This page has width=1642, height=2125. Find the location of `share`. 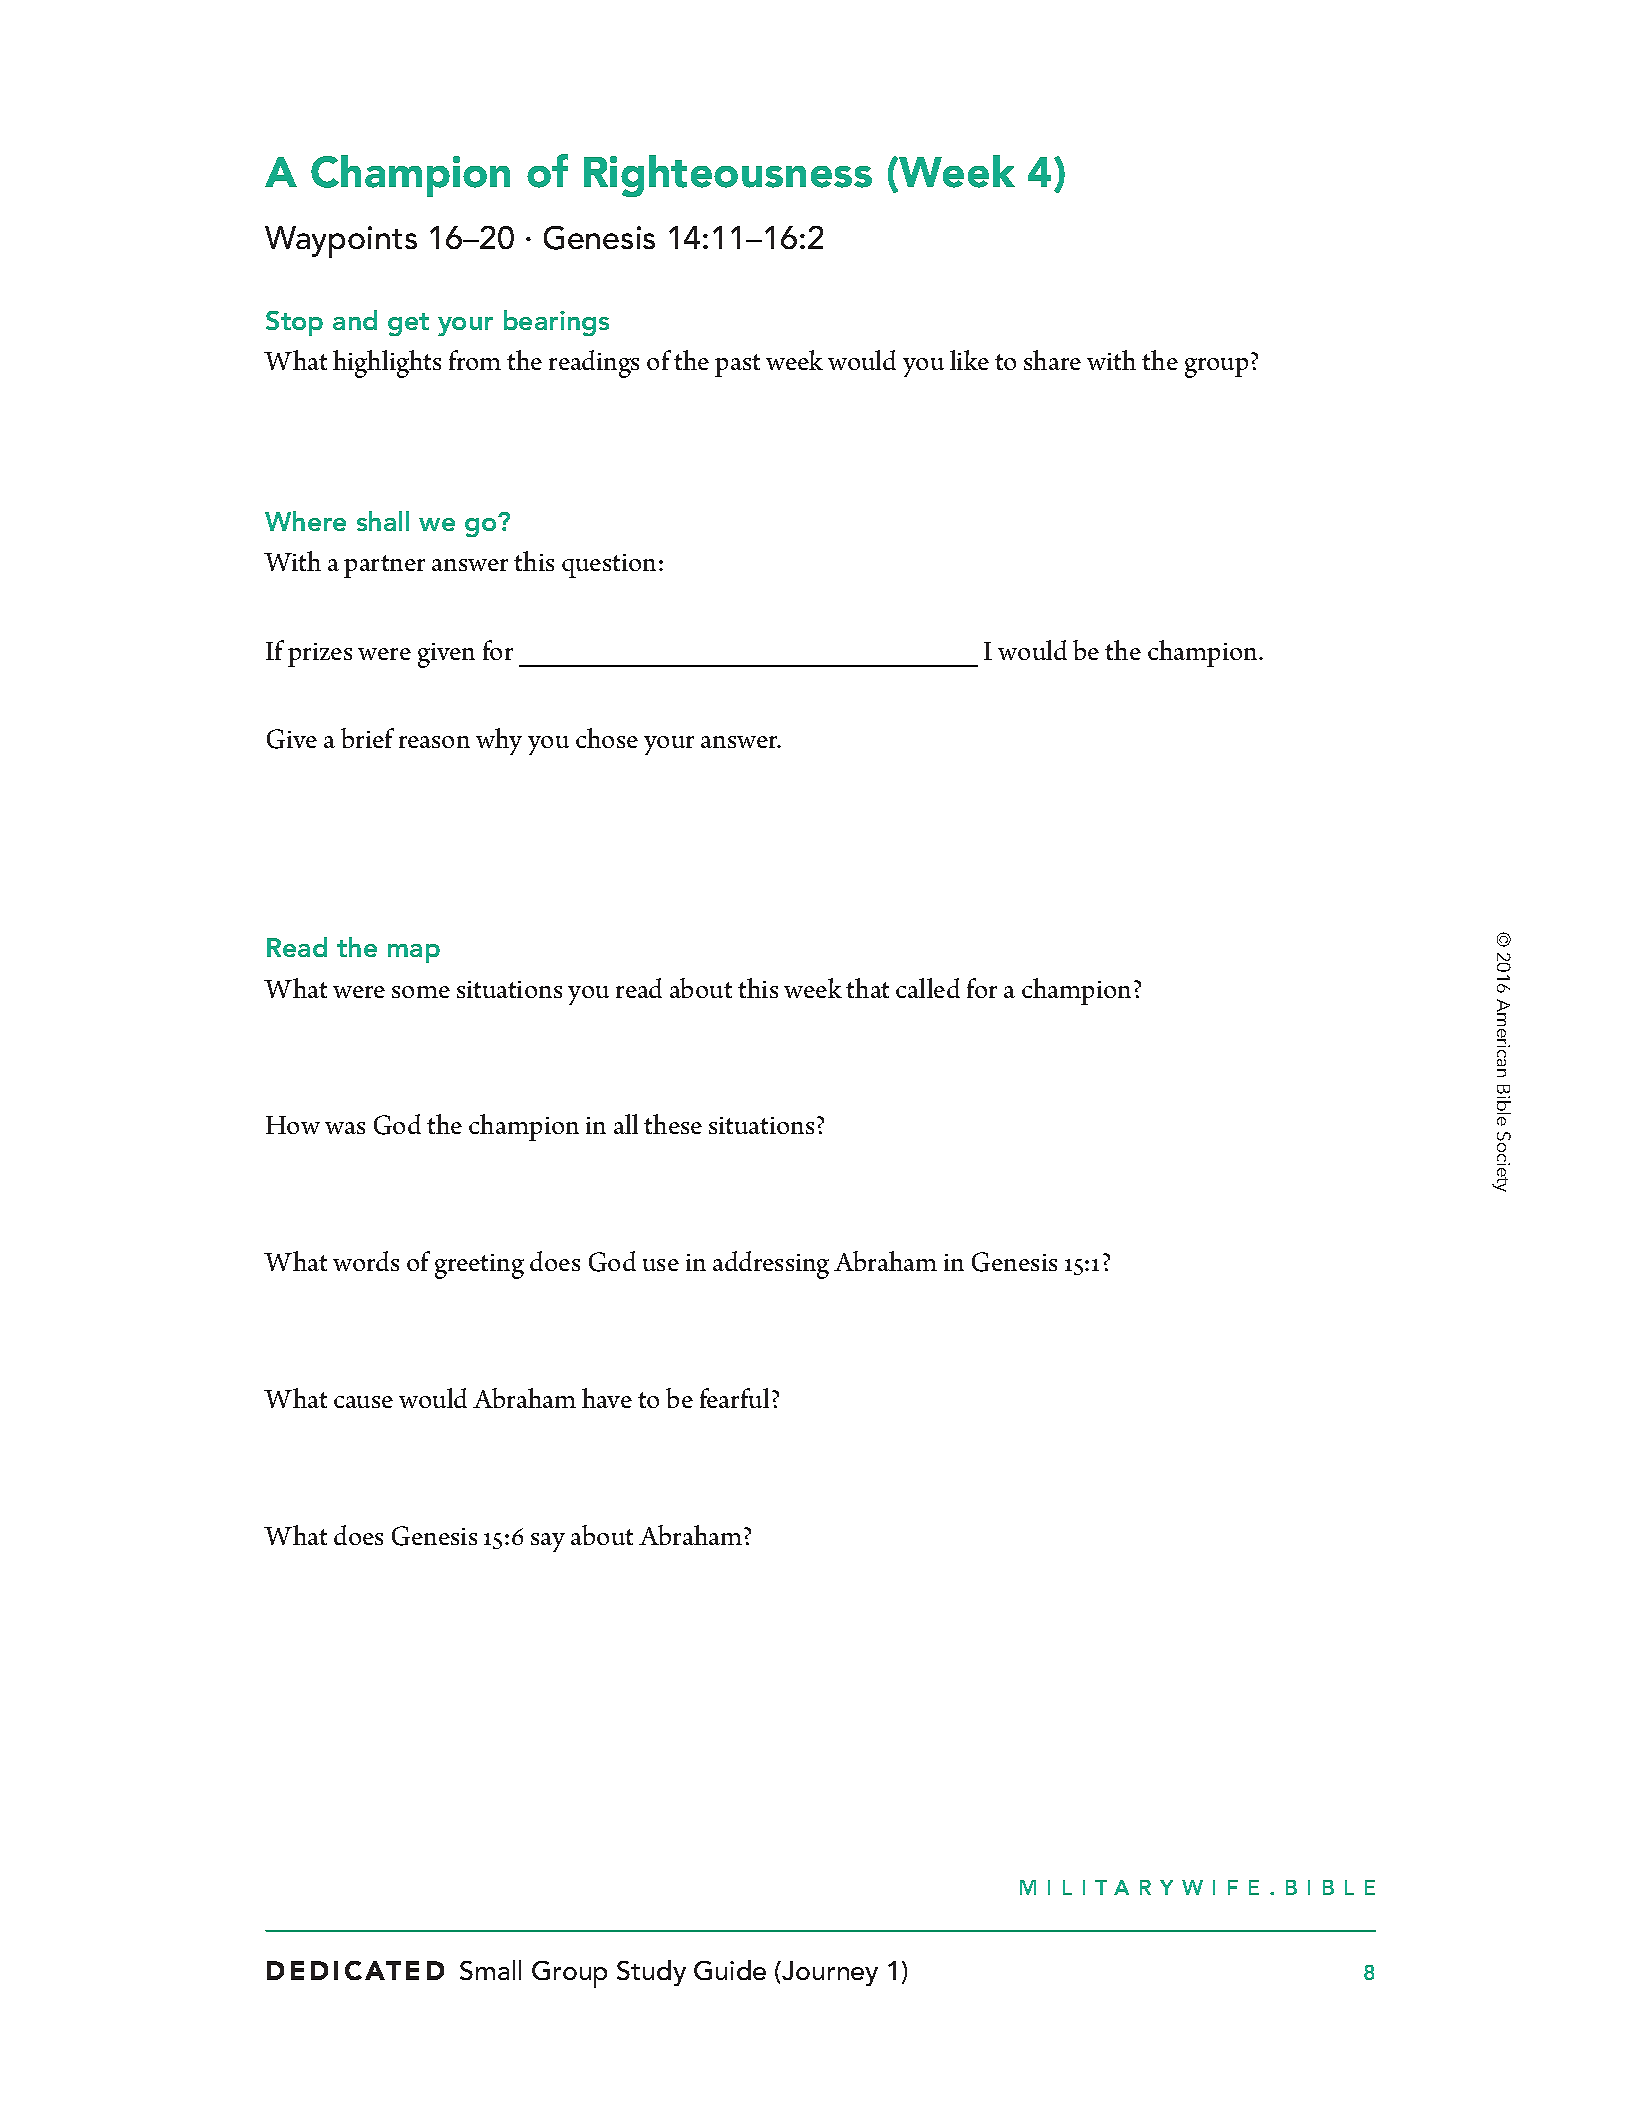

share is located at coordinates (1052, 360).
